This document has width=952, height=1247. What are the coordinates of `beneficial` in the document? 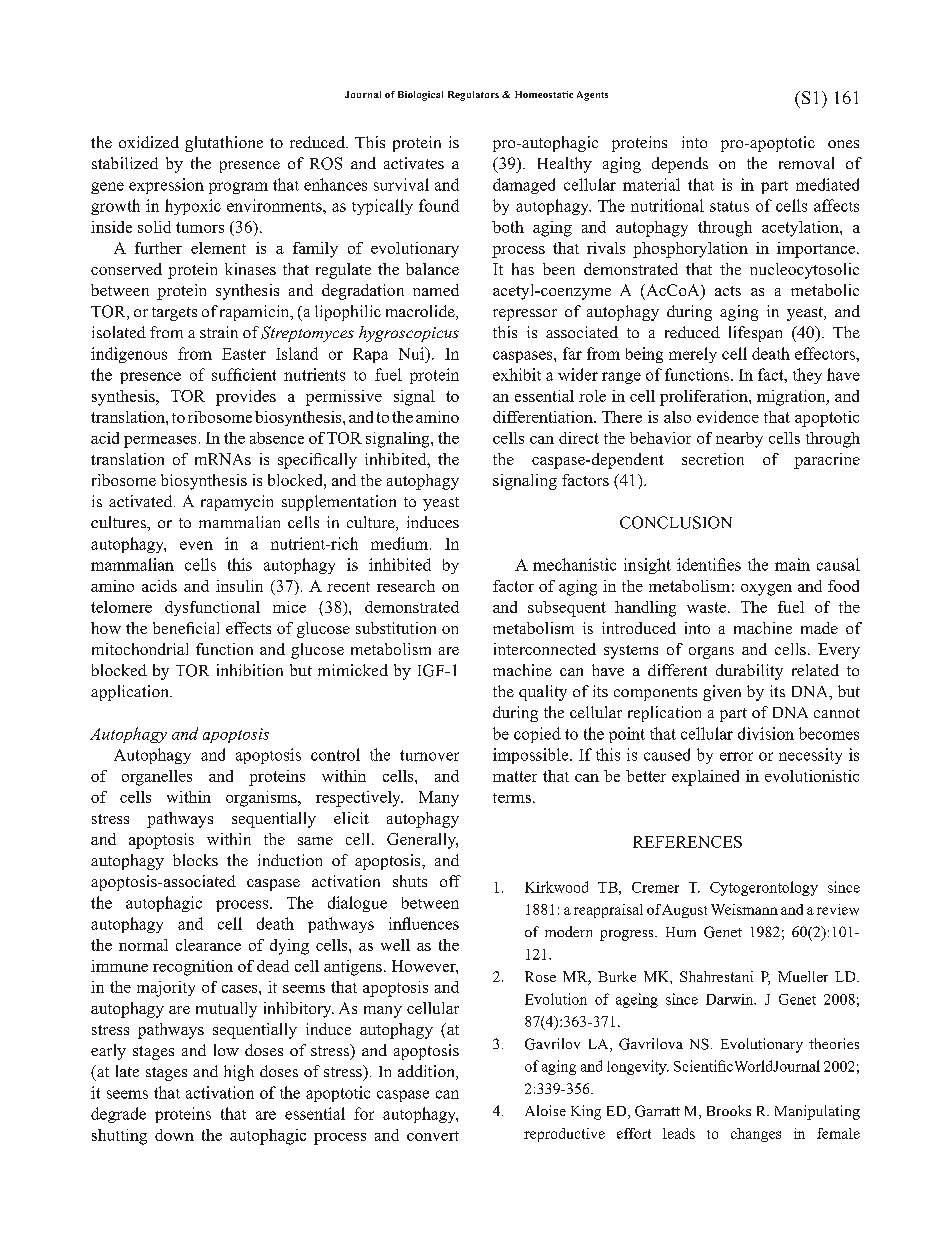 It's located at (186, 628).
